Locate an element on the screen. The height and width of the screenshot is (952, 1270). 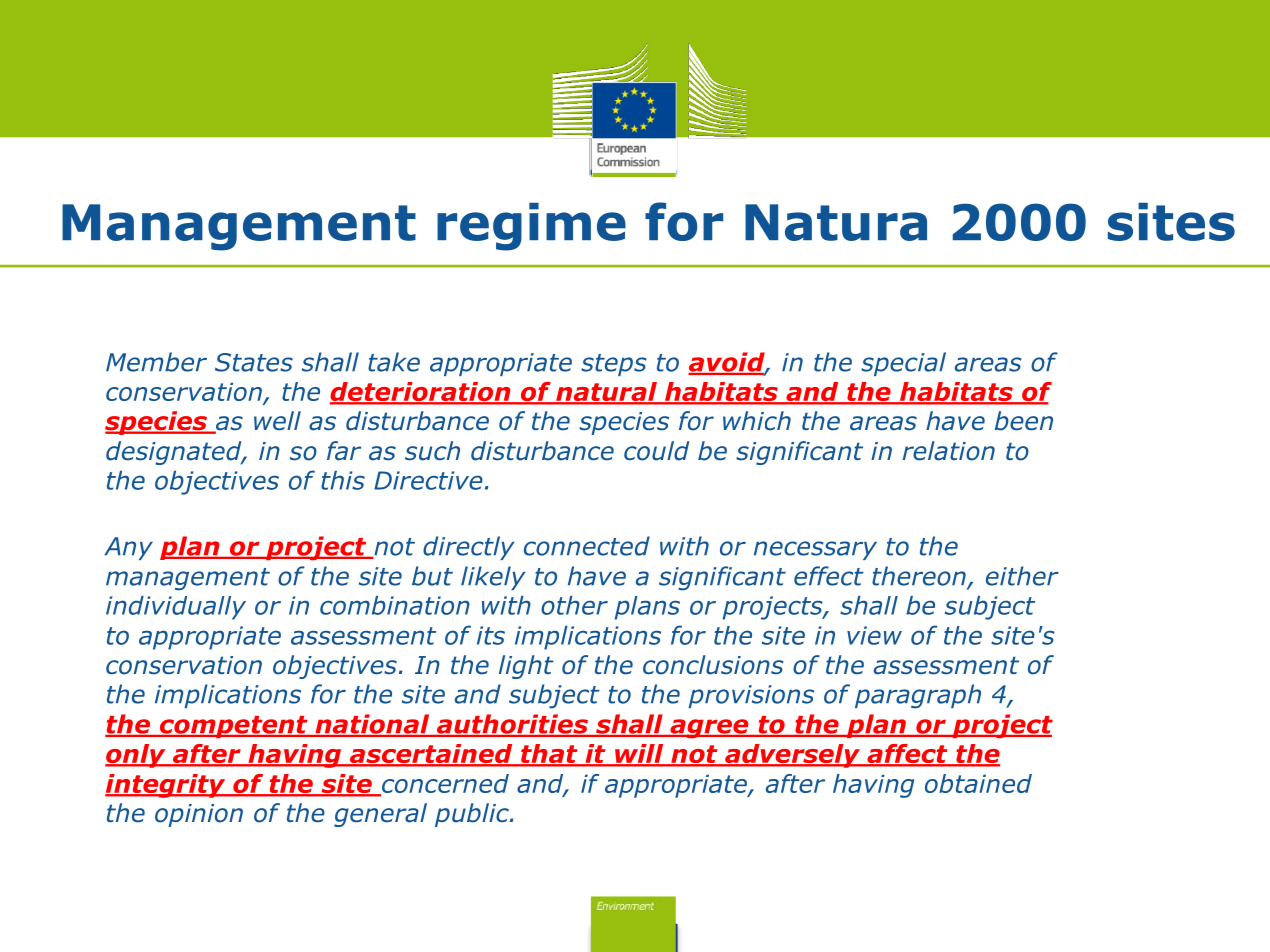
light is located at coordinates (526, 667).
